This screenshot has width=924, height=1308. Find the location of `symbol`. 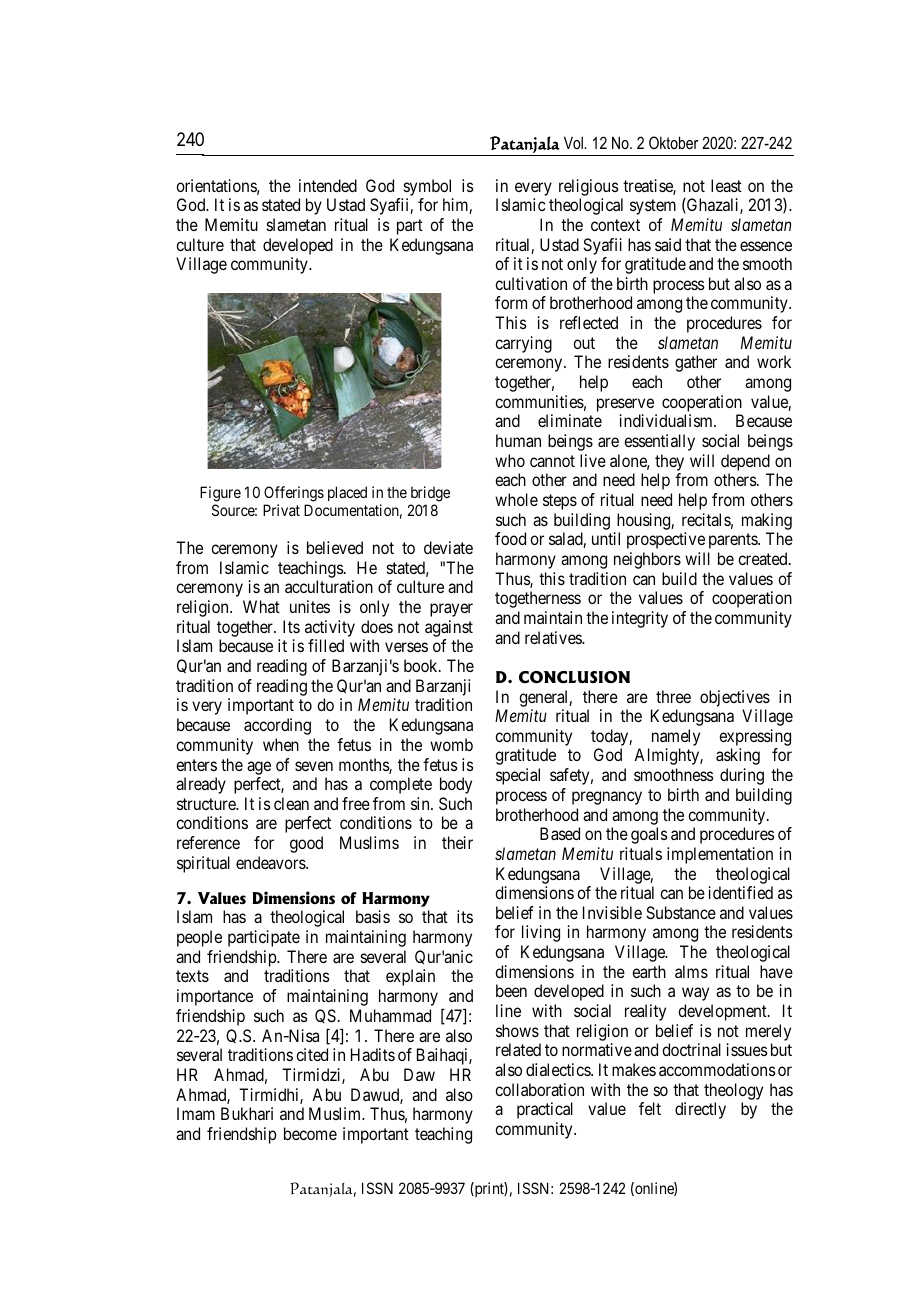

symbol is located at coordinates (427, 187).
